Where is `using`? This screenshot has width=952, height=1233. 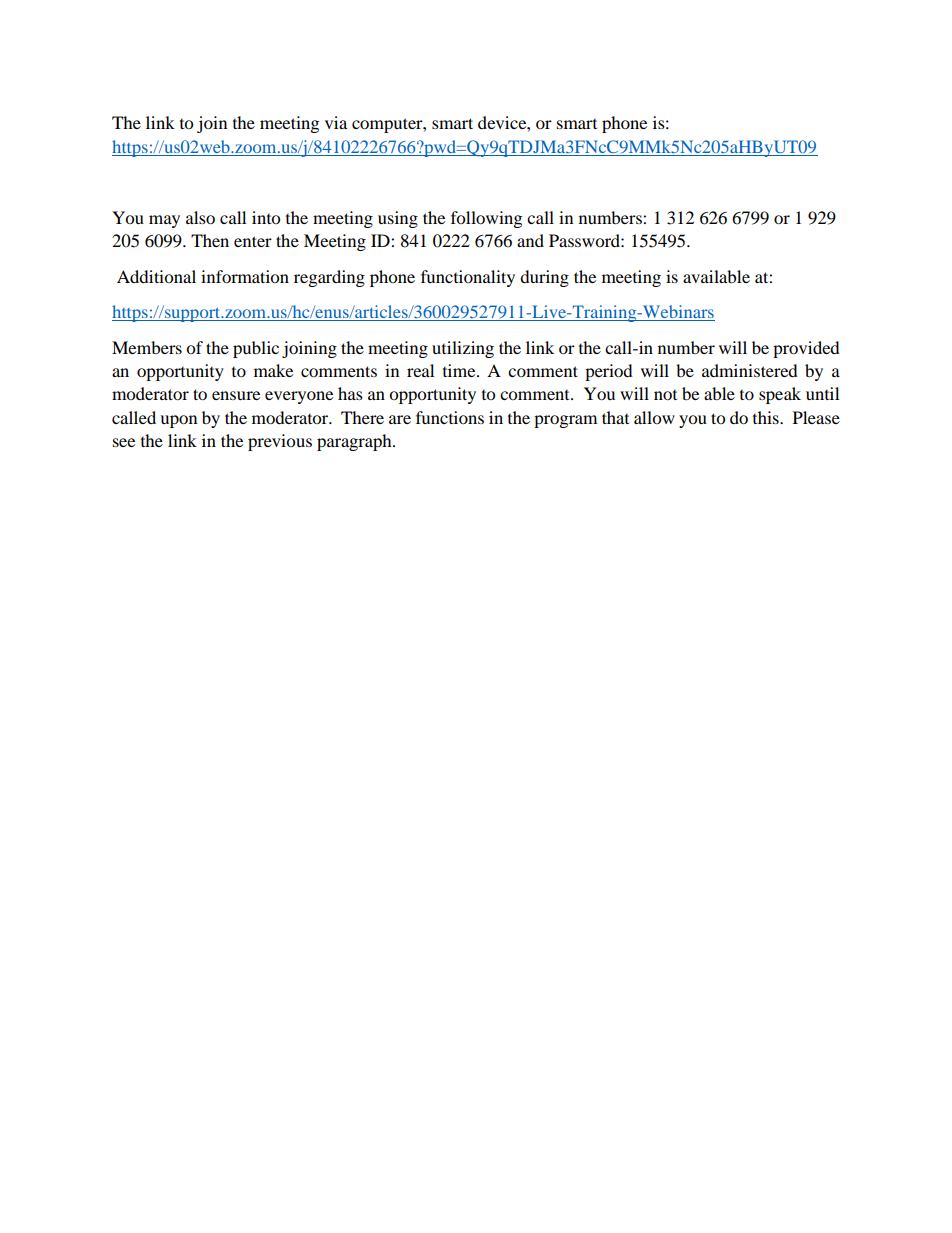
using is located at coordinates (398, 219).
